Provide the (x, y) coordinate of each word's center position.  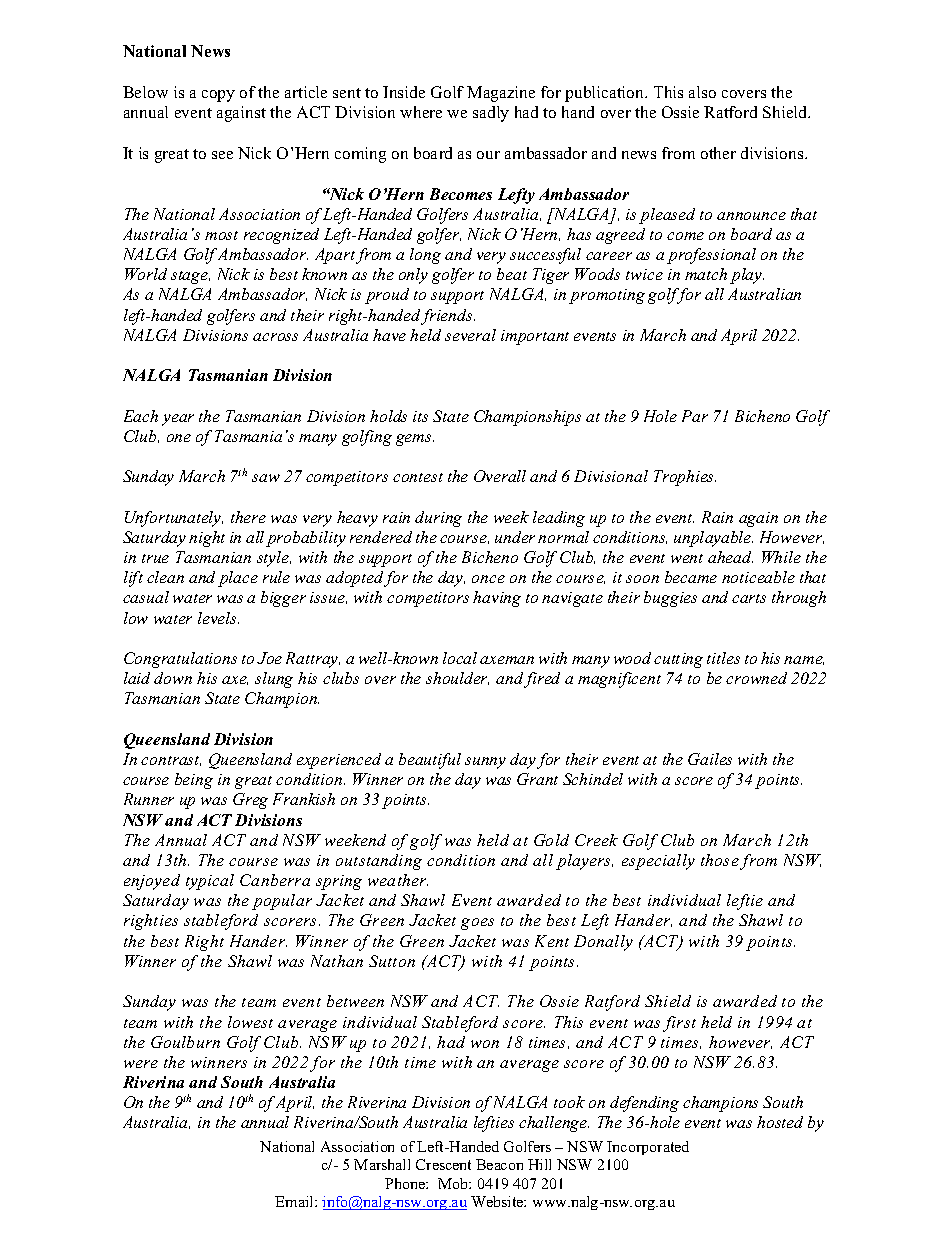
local (460, 658)
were (141, 1064)
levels (218, 618)
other (718, 153)
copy (218, 96)
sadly (491, 114)
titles (723, 658)
